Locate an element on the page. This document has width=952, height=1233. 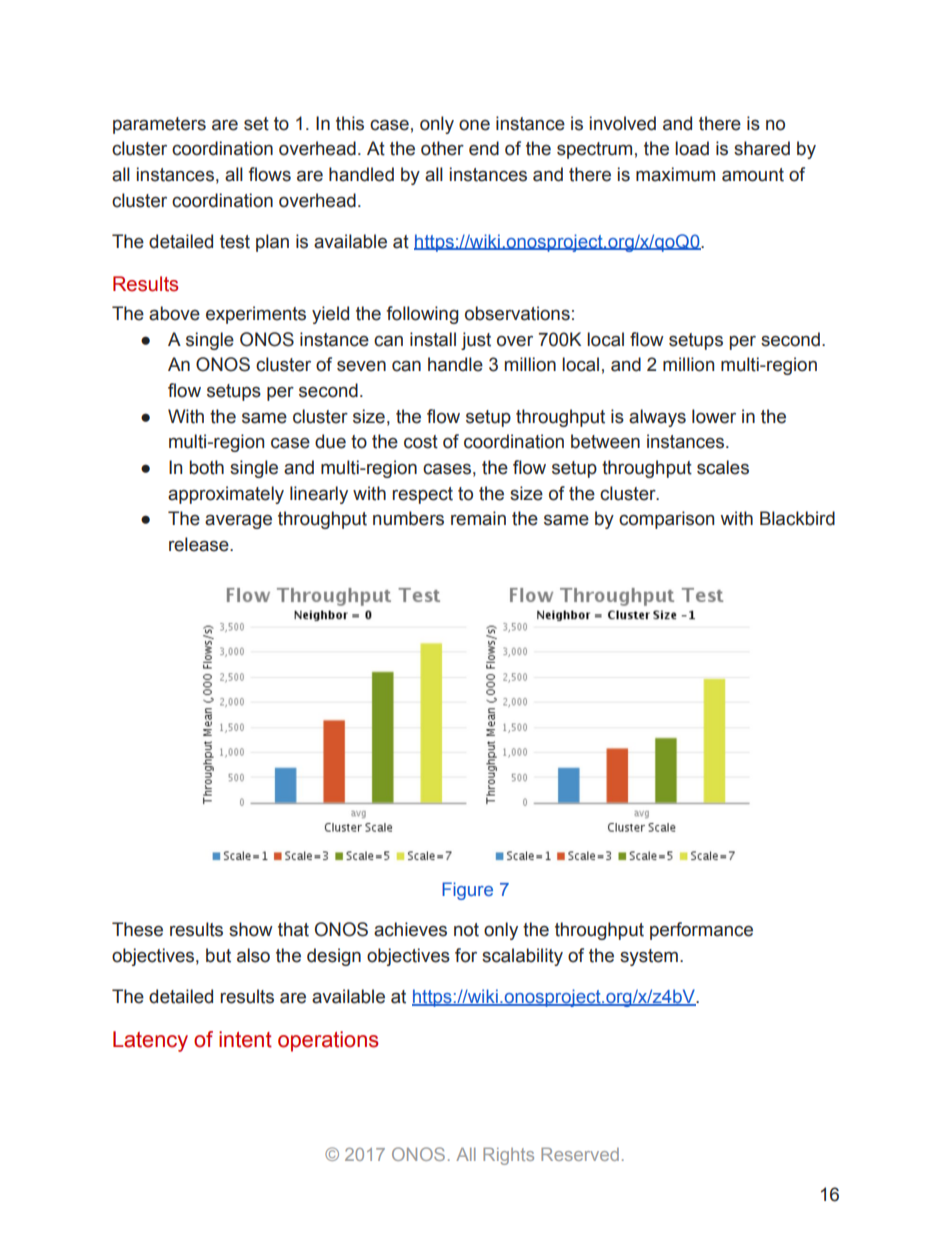
just is located at coordinates (476, 341).
